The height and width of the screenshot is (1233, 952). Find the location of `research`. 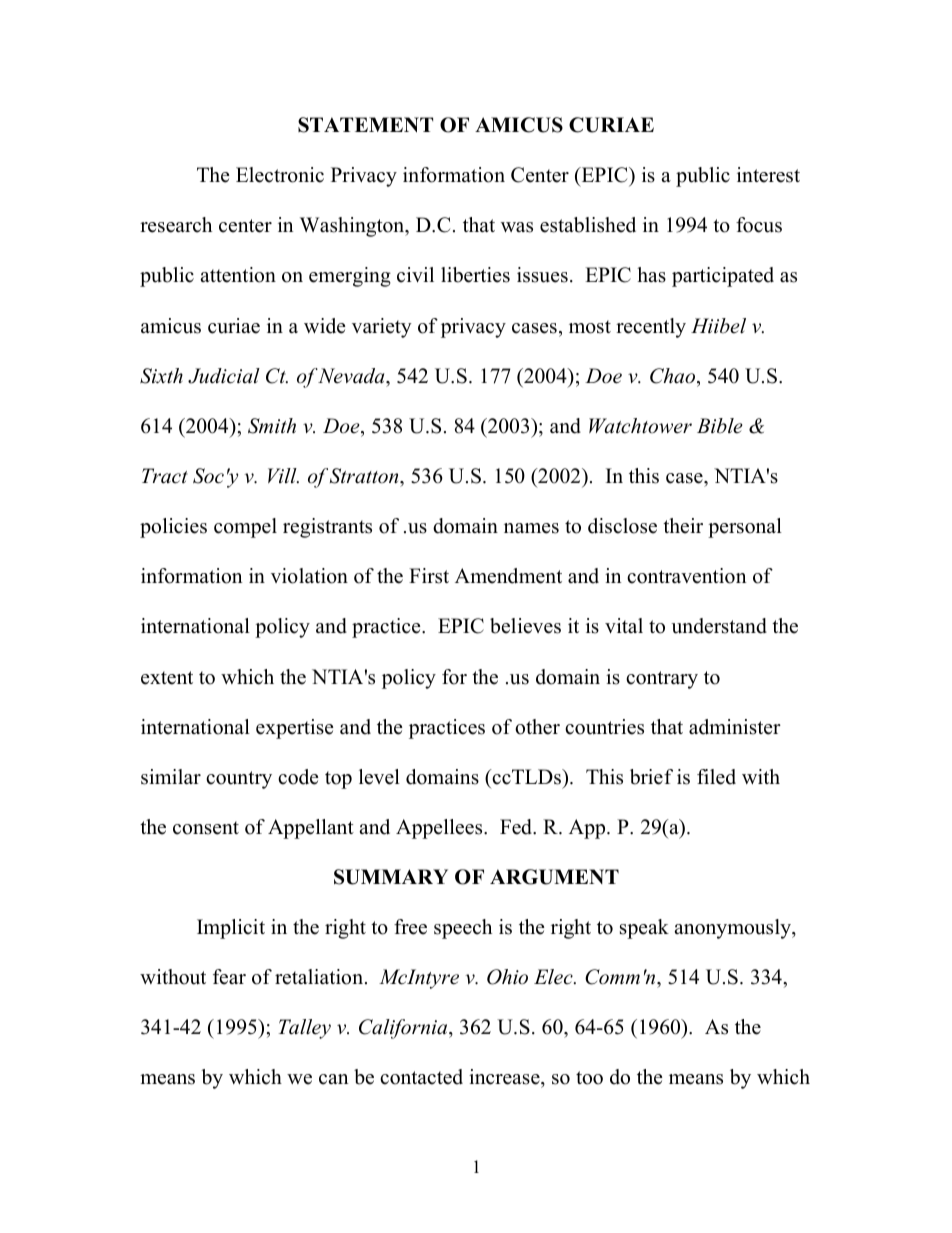

research is located at coordinates (176, 225).
